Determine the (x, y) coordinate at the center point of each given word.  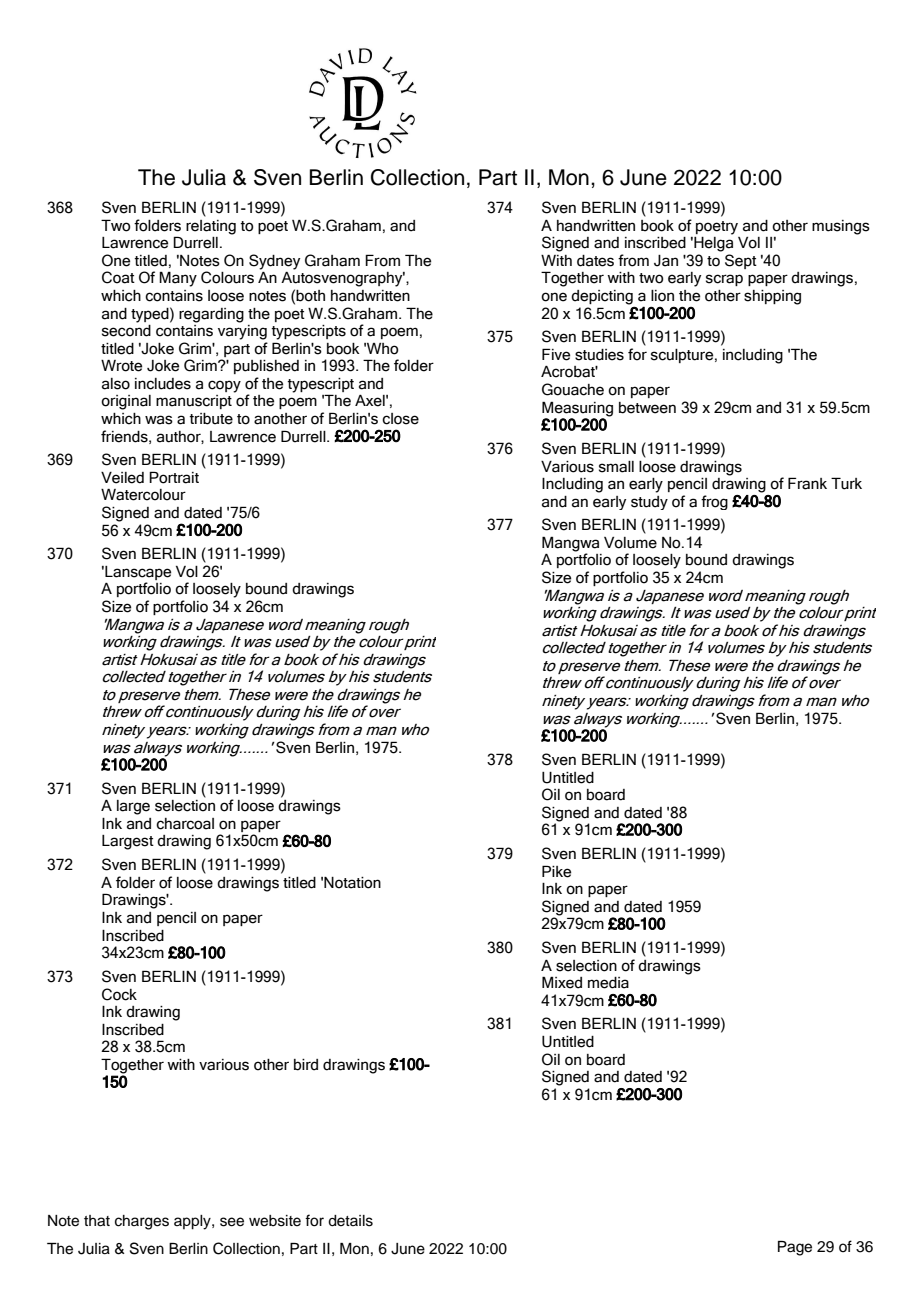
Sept (741, 261)
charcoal (185, 824)
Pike (556, 871)
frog (714, 502)
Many (178, 279)
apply (193, 1222)
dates (595, 261)
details (350, 1221)
